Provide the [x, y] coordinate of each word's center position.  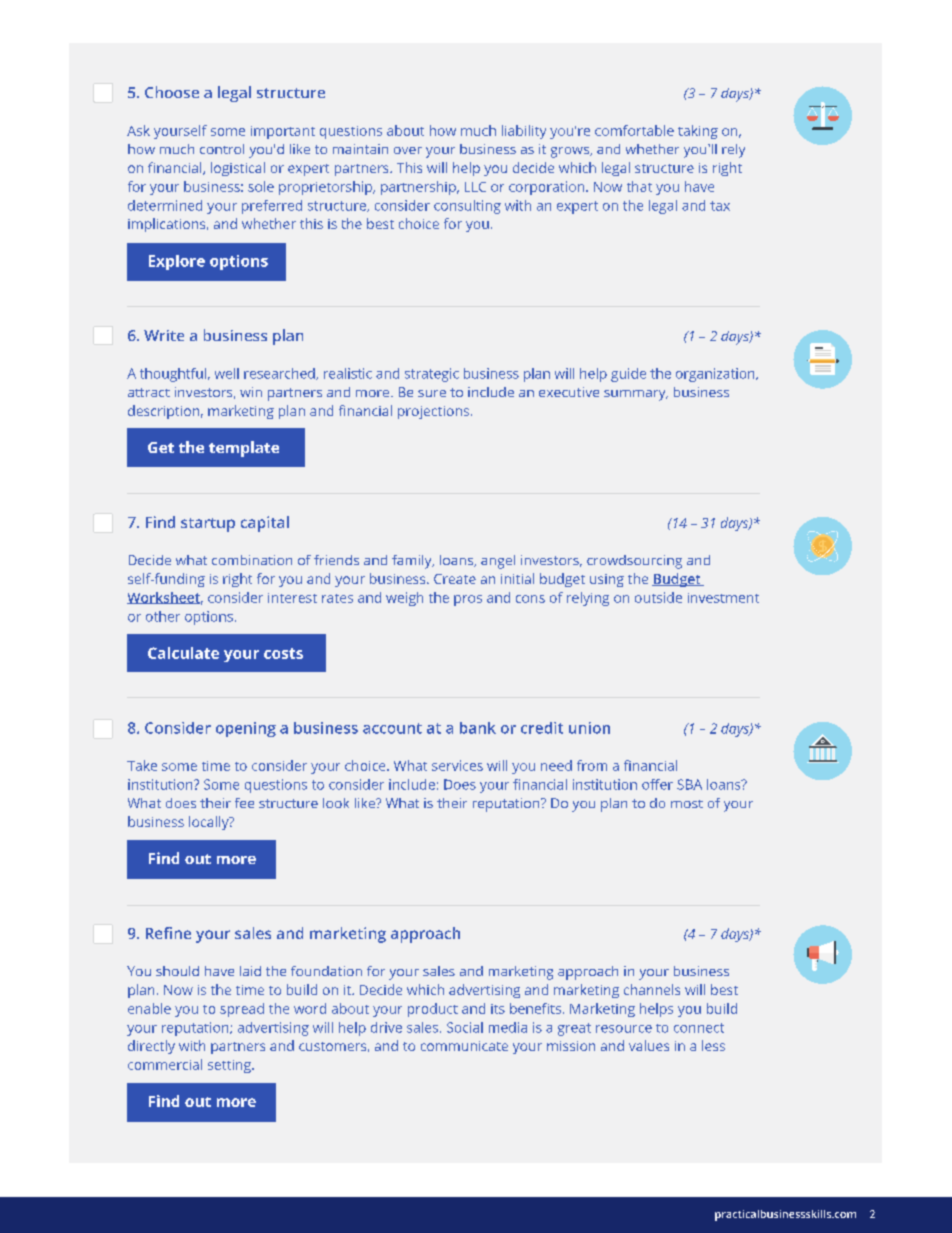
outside [658, 597]
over [408, 150]
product [433, 1010]
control [222, 149]
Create [455, 579]
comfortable [634, 130]
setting [230, 1066]
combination [252, 560]
